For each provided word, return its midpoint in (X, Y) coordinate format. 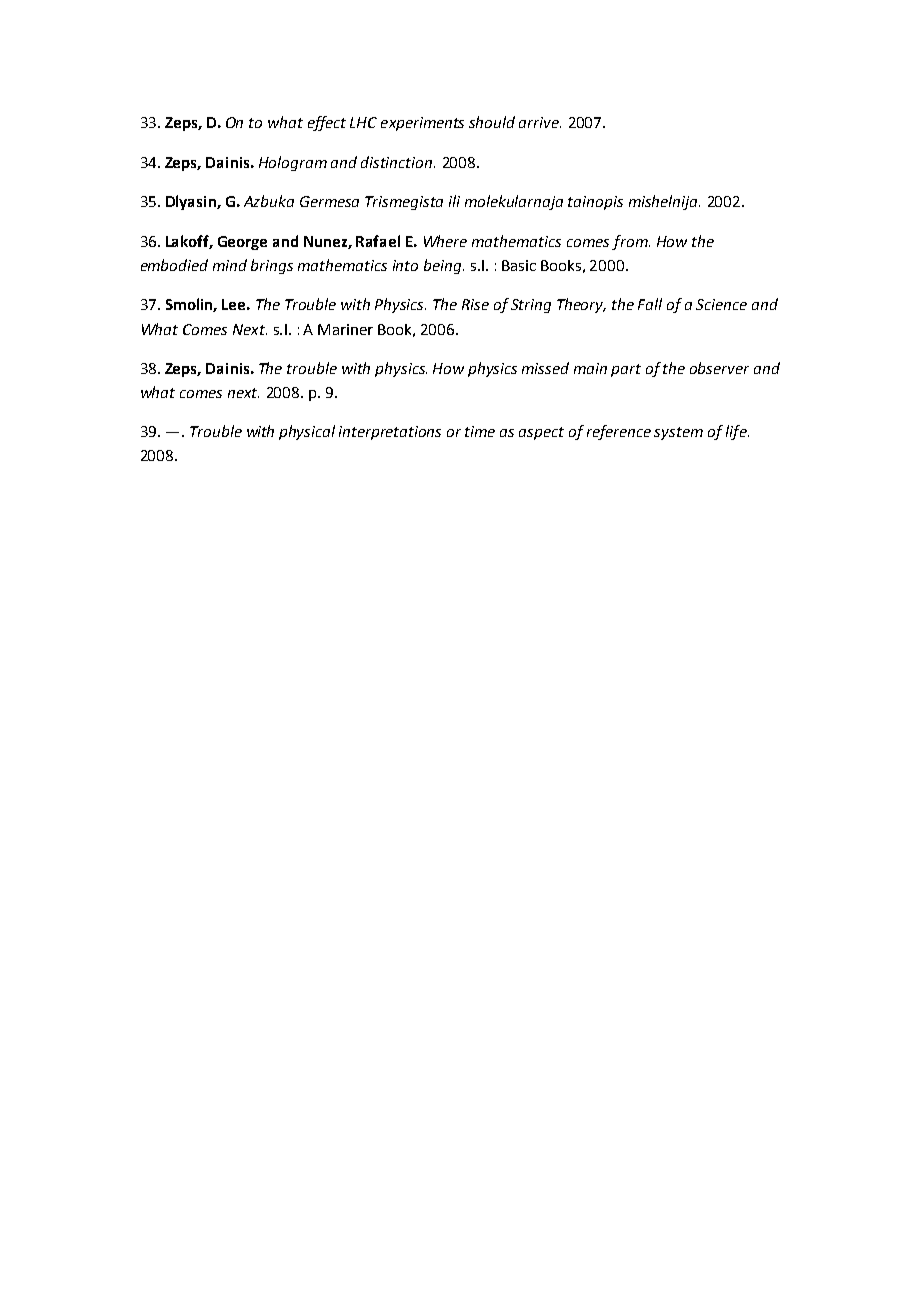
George (242, 243)
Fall (650, 304)
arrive (540, 122)
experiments (422, 124)
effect (327, 123)
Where (445, 241)
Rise (475, 304)
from (631, 242)
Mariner (345, 329)
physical (307, 432)
